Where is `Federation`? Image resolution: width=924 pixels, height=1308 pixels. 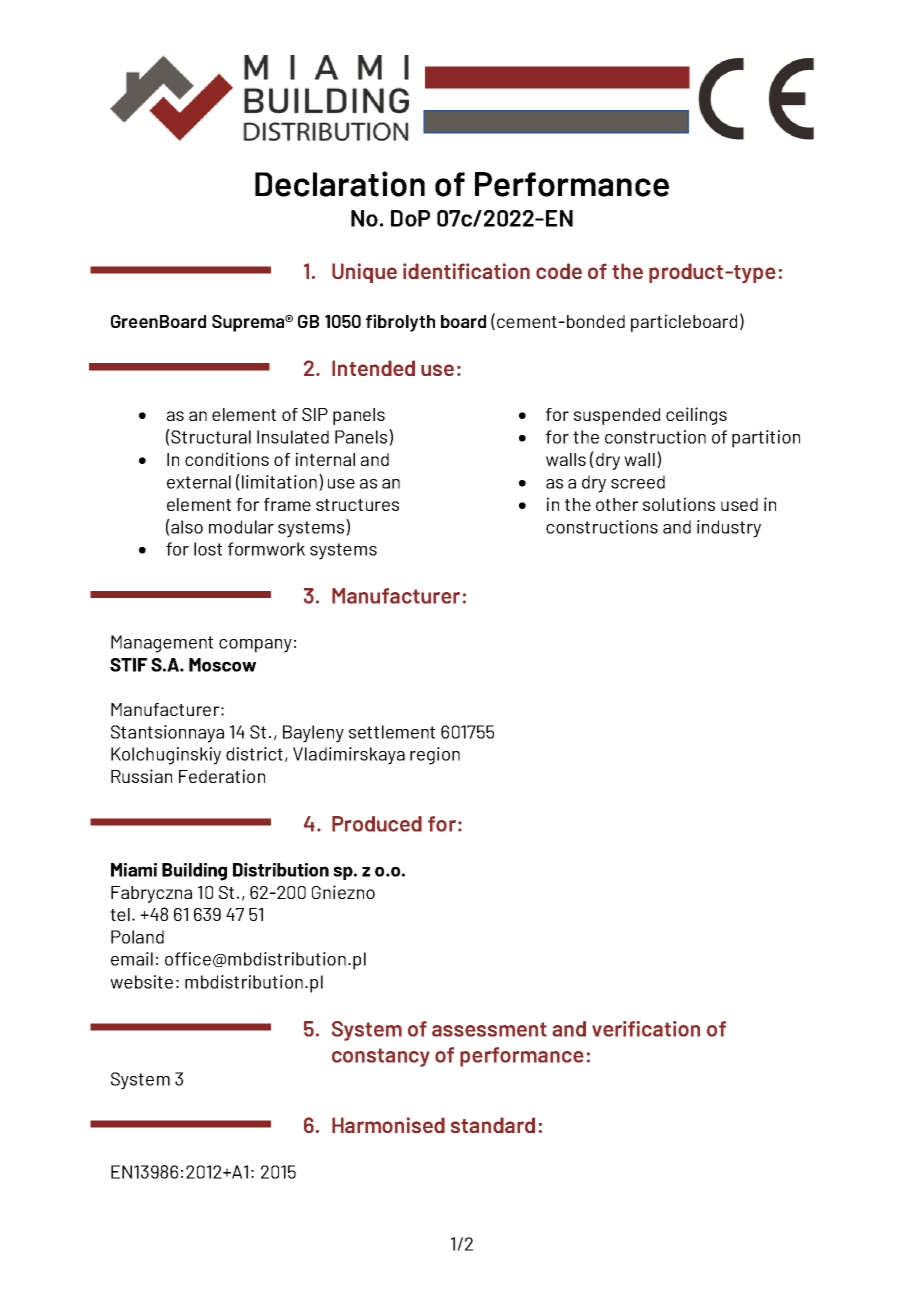
Federation is located at coordinates (222, 776).
